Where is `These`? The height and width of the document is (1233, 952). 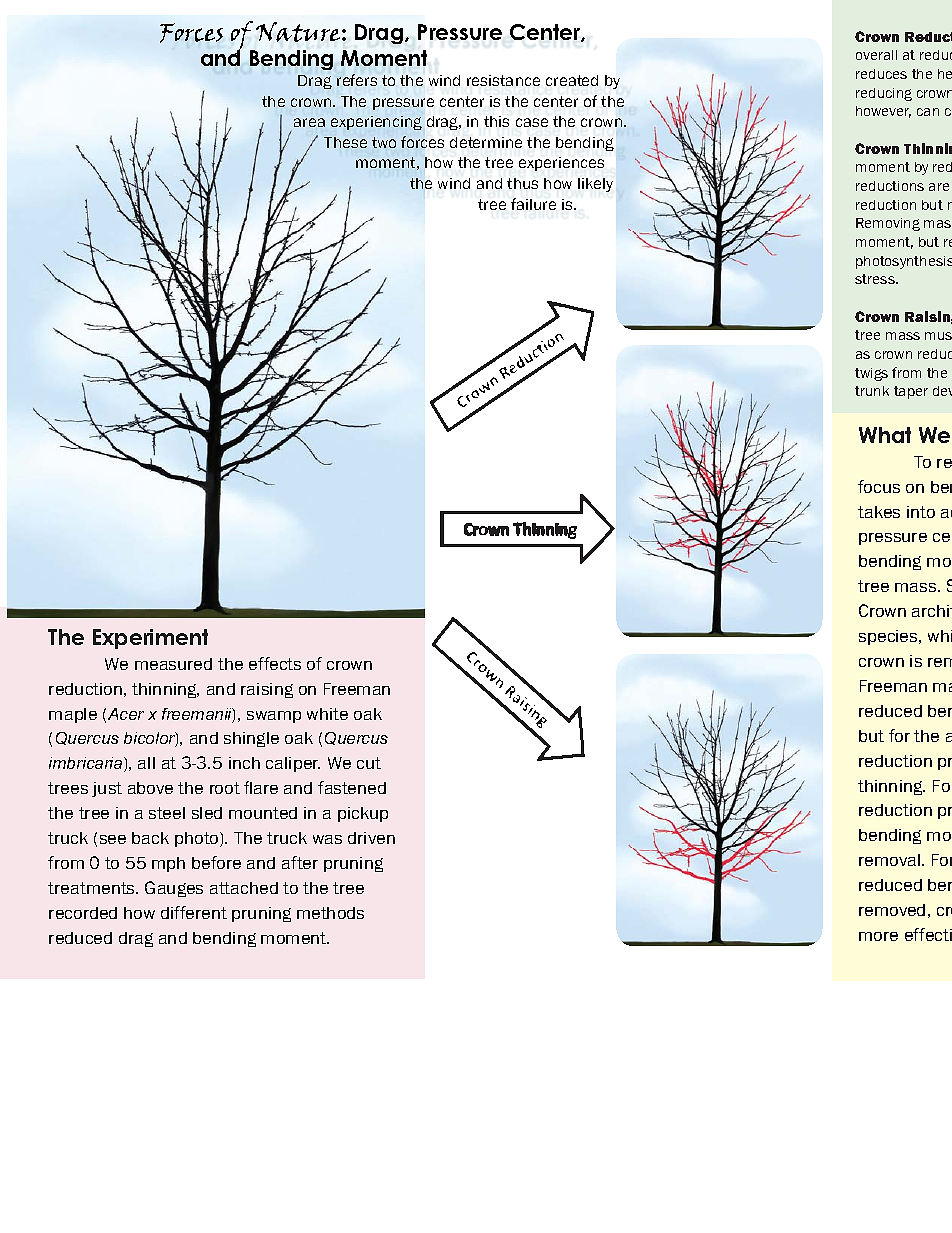 These is located at coordinates (345, 142).
